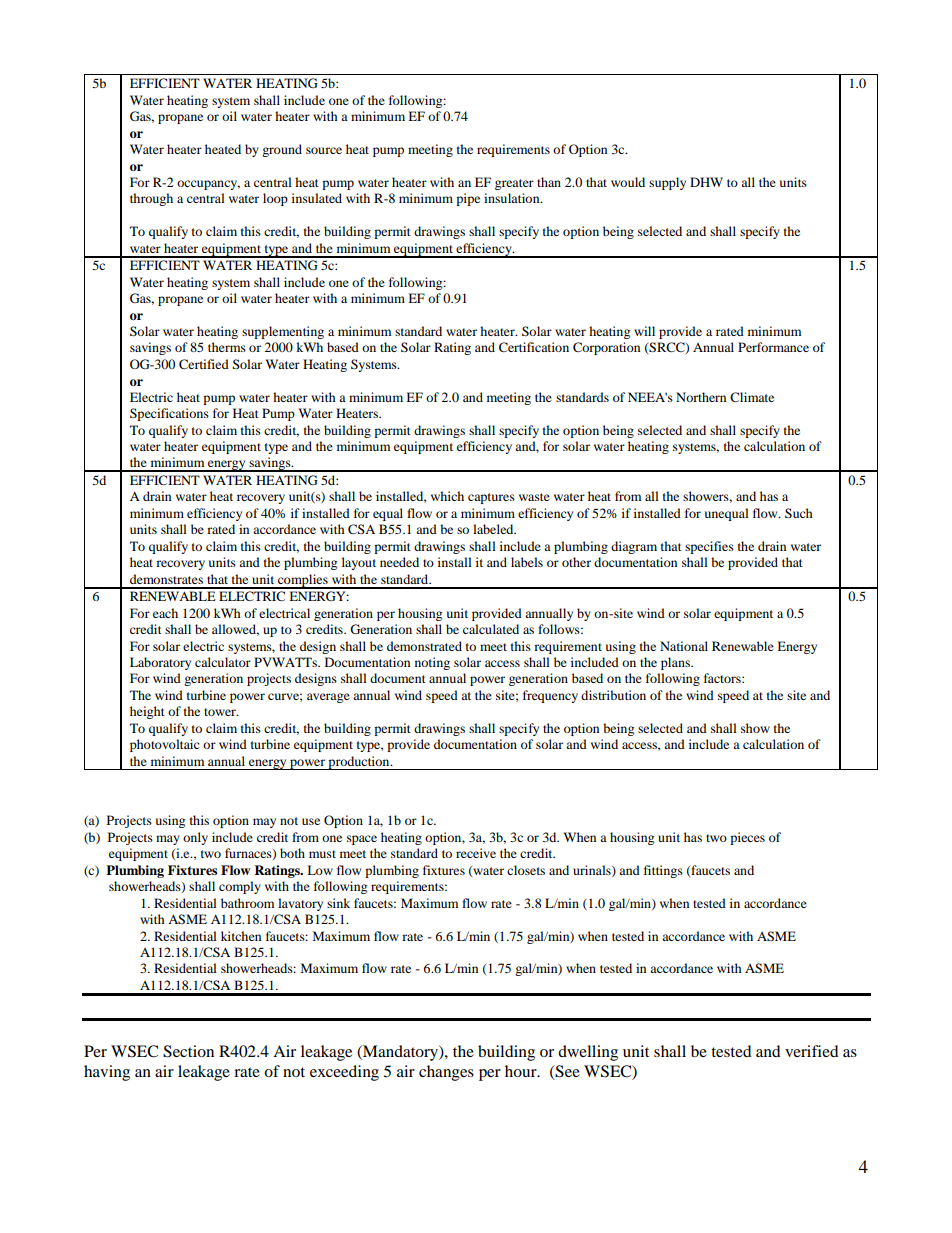 This screenshot has height=1233, width=952. What do you see at coordinates (550, 696) in the screenshot?
I see `frequency` at bounding box center [550, 696].
